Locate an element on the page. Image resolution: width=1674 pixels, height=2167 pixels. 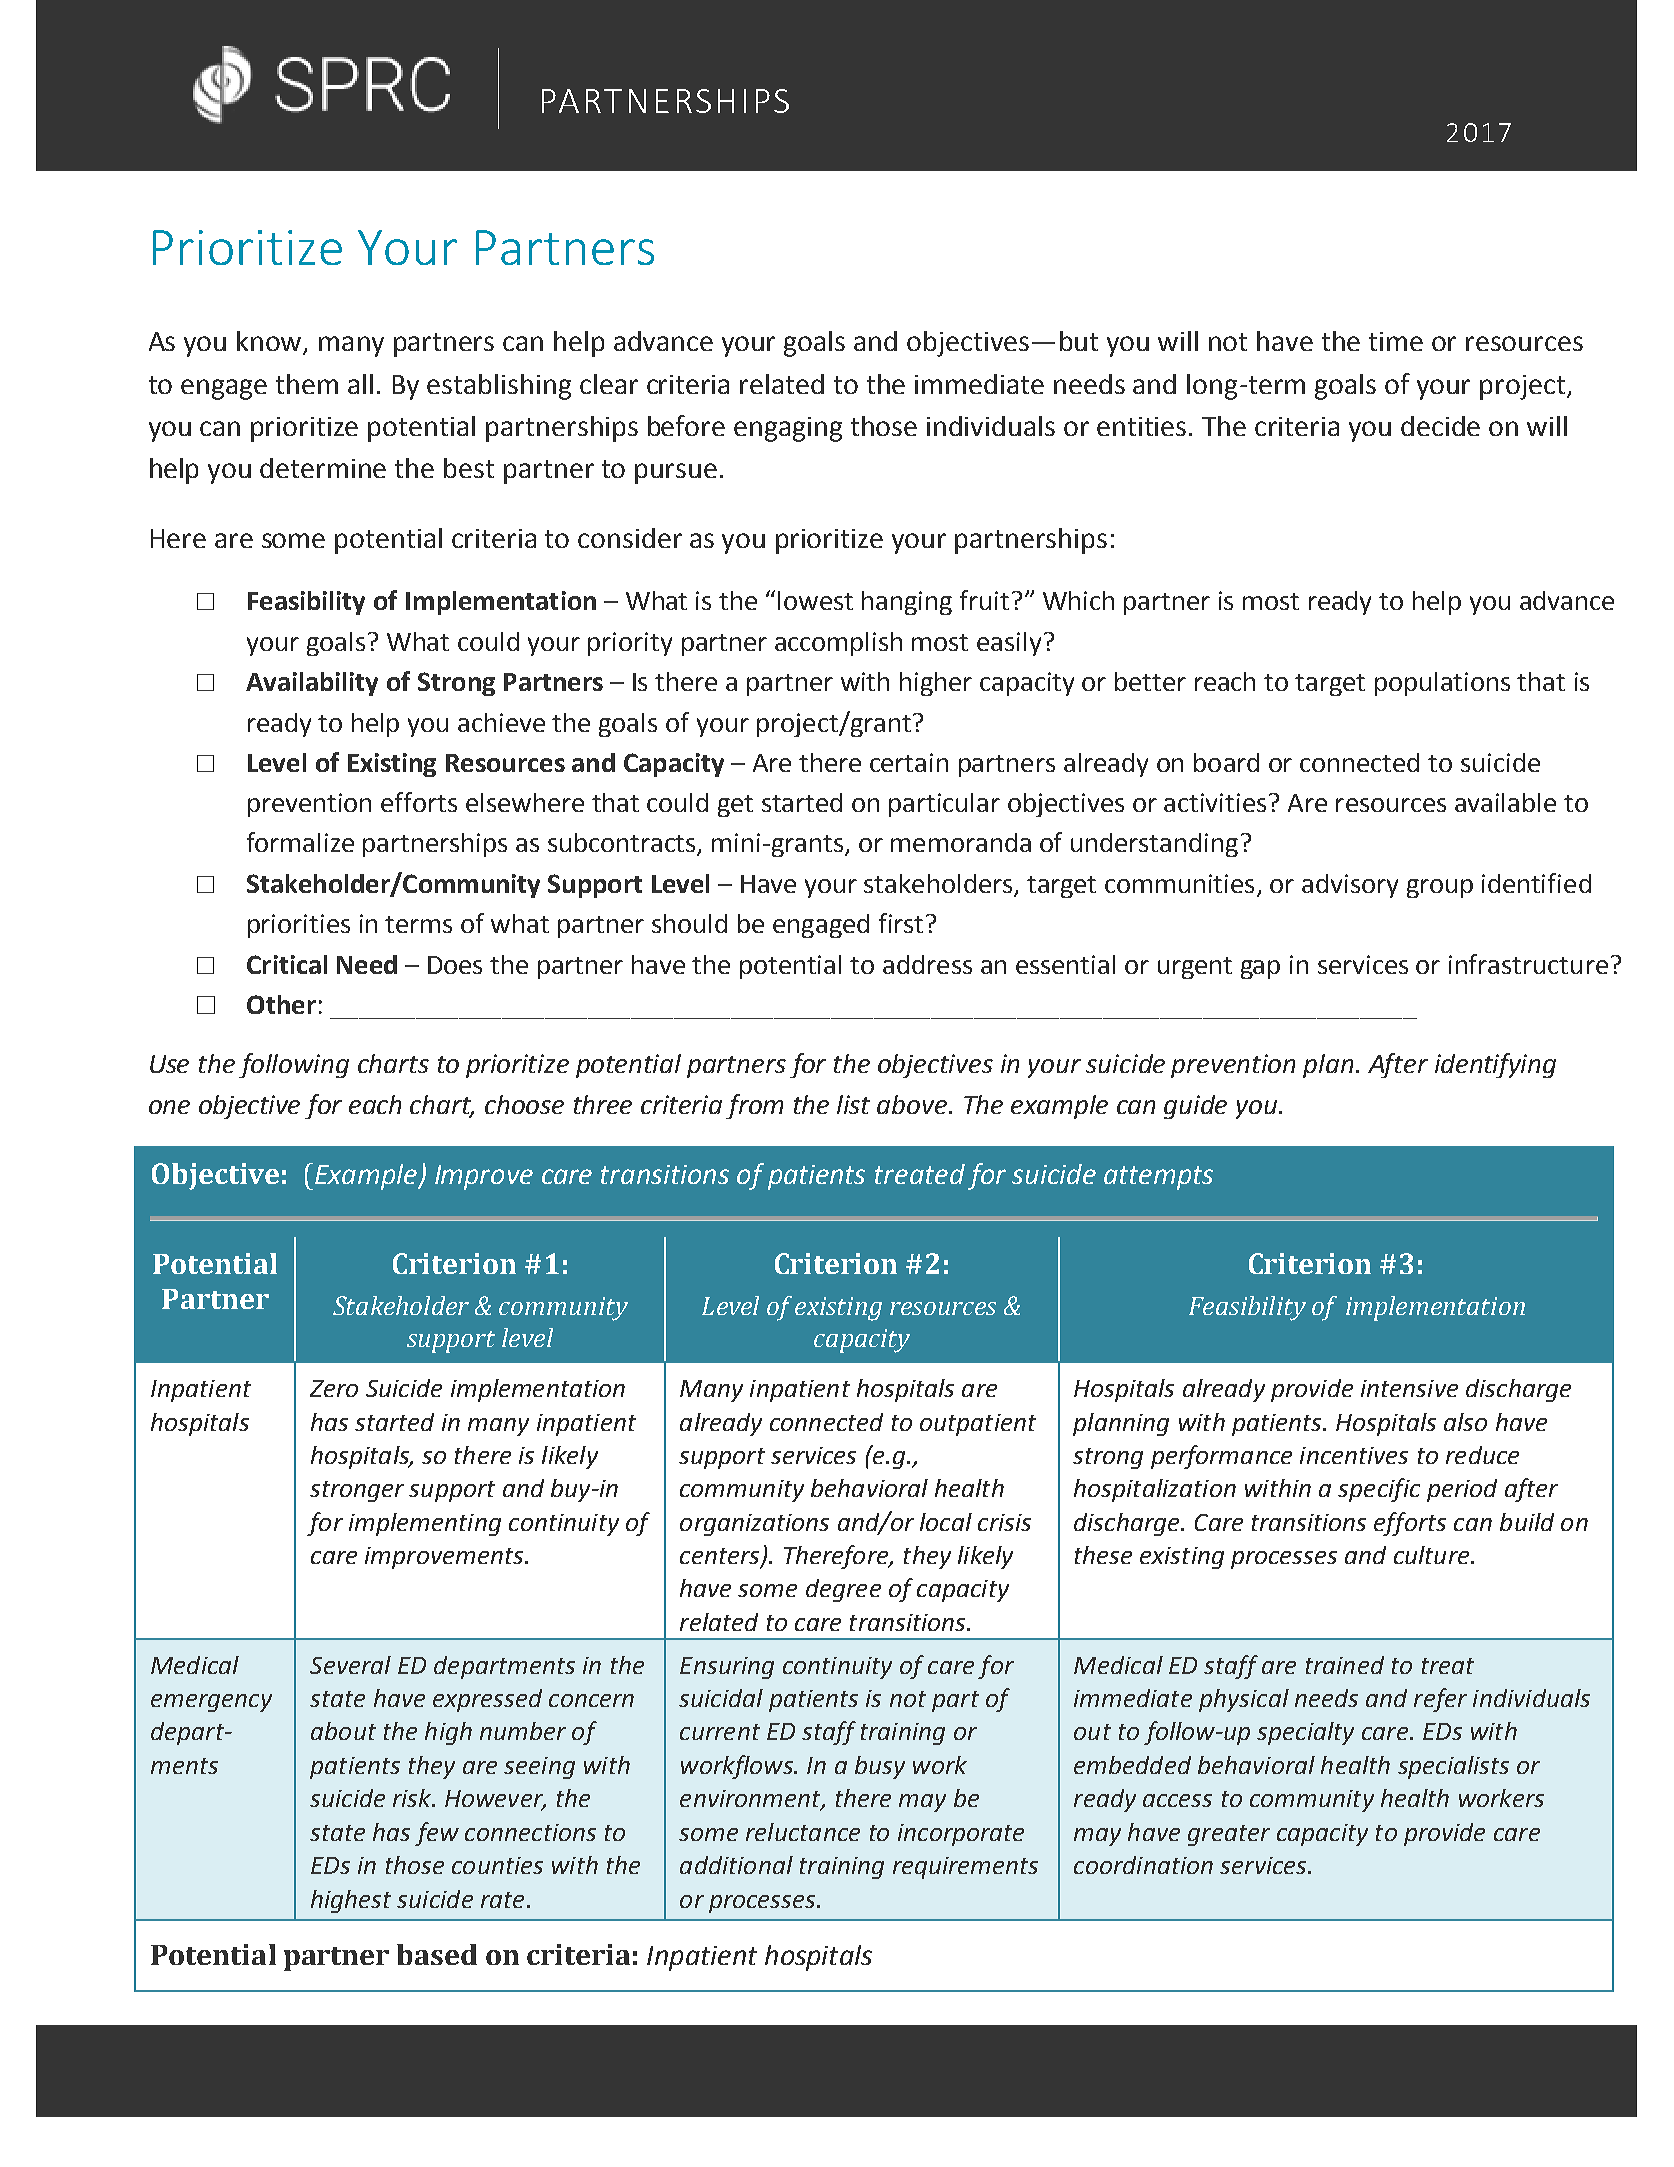
one is located at coordinates (169, 1107).
